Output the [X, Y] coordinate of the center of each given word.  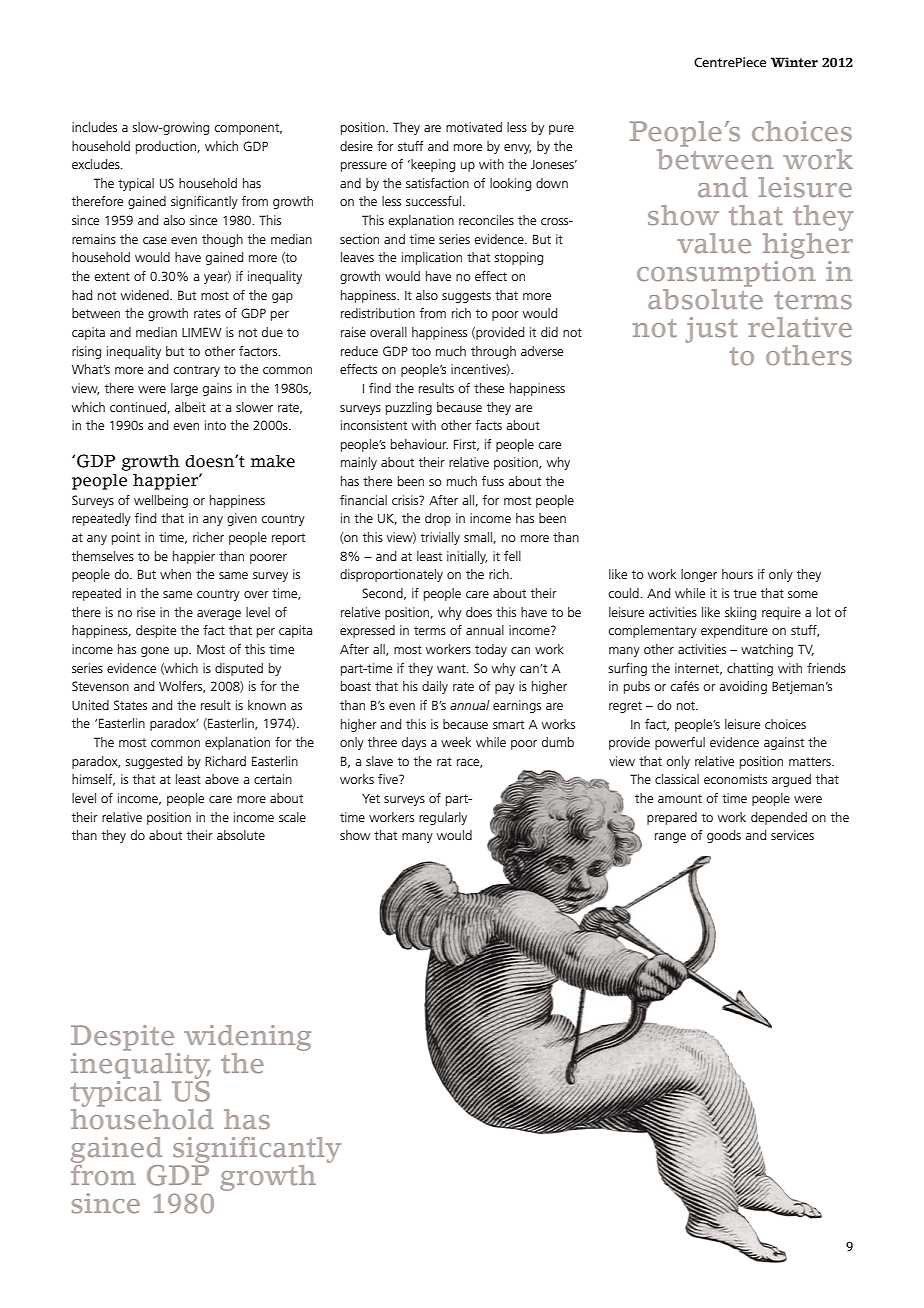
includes [94, 127]
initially [467, 557]
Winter [794, 62]
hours [737, 574]
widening [247, 1039]
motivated [474, 127]
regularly [443, 818]
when [175, 574]
